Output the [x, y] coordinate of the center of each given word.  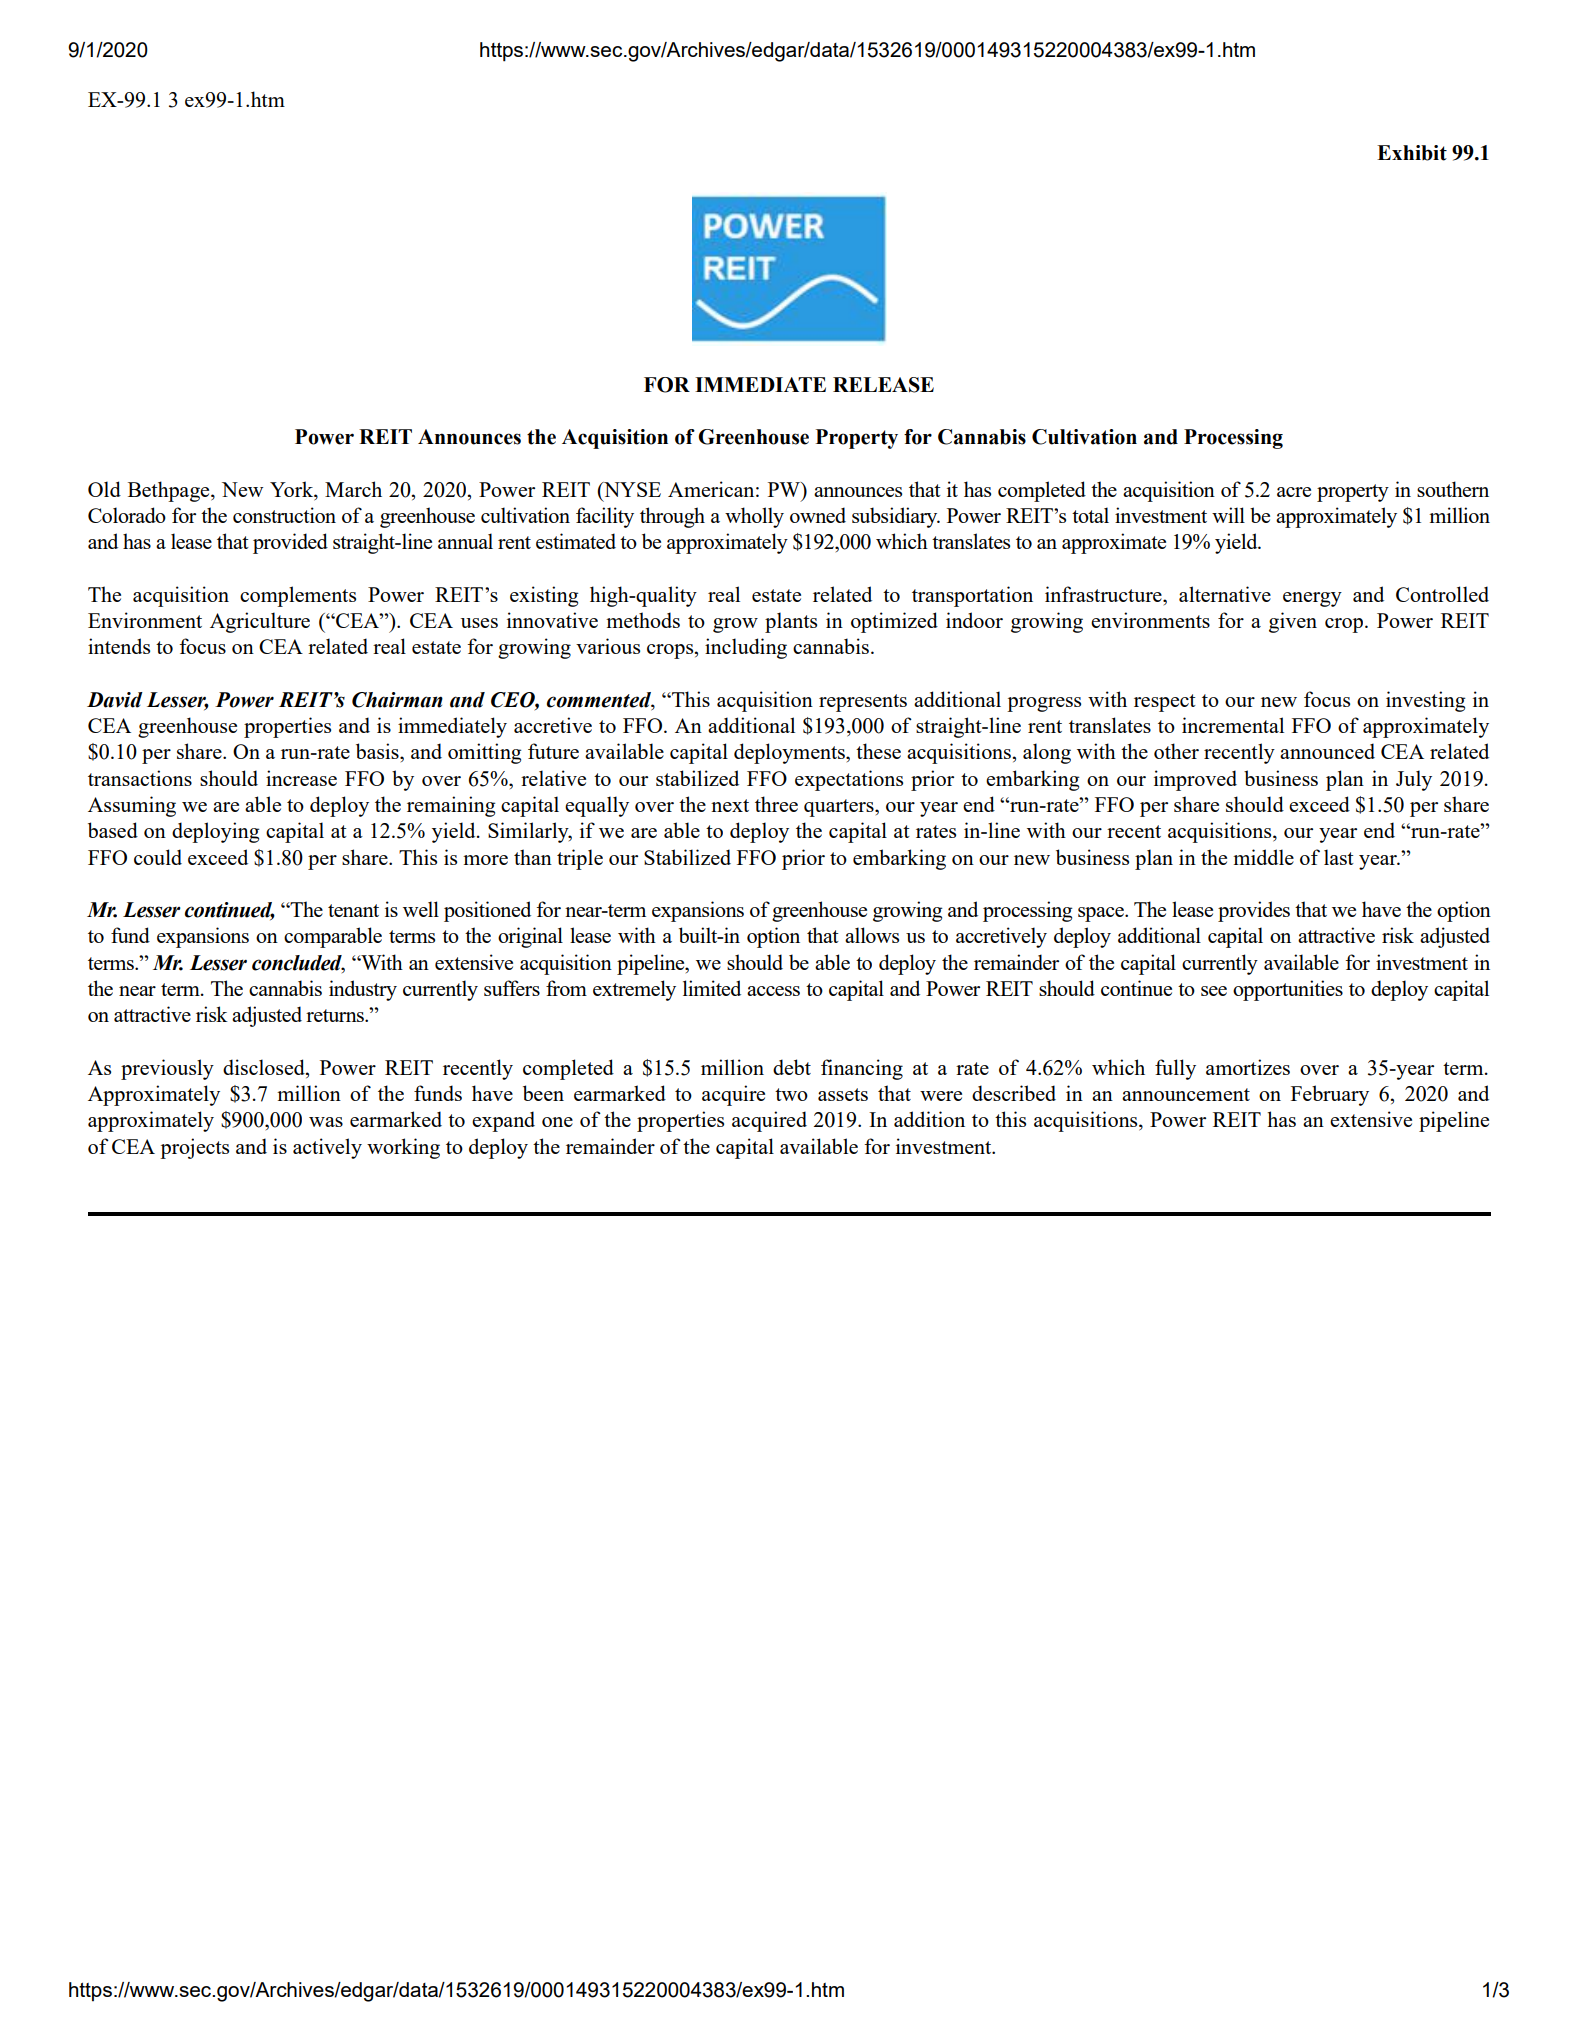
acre [1294, 492]
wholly [754, 517]
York [293, 489]
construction [284, 515]
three [776, 804]
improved [1195, 780]
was [326, 1122]
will [1228, 515]
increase [301, 778]
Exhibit [1412, 153]
